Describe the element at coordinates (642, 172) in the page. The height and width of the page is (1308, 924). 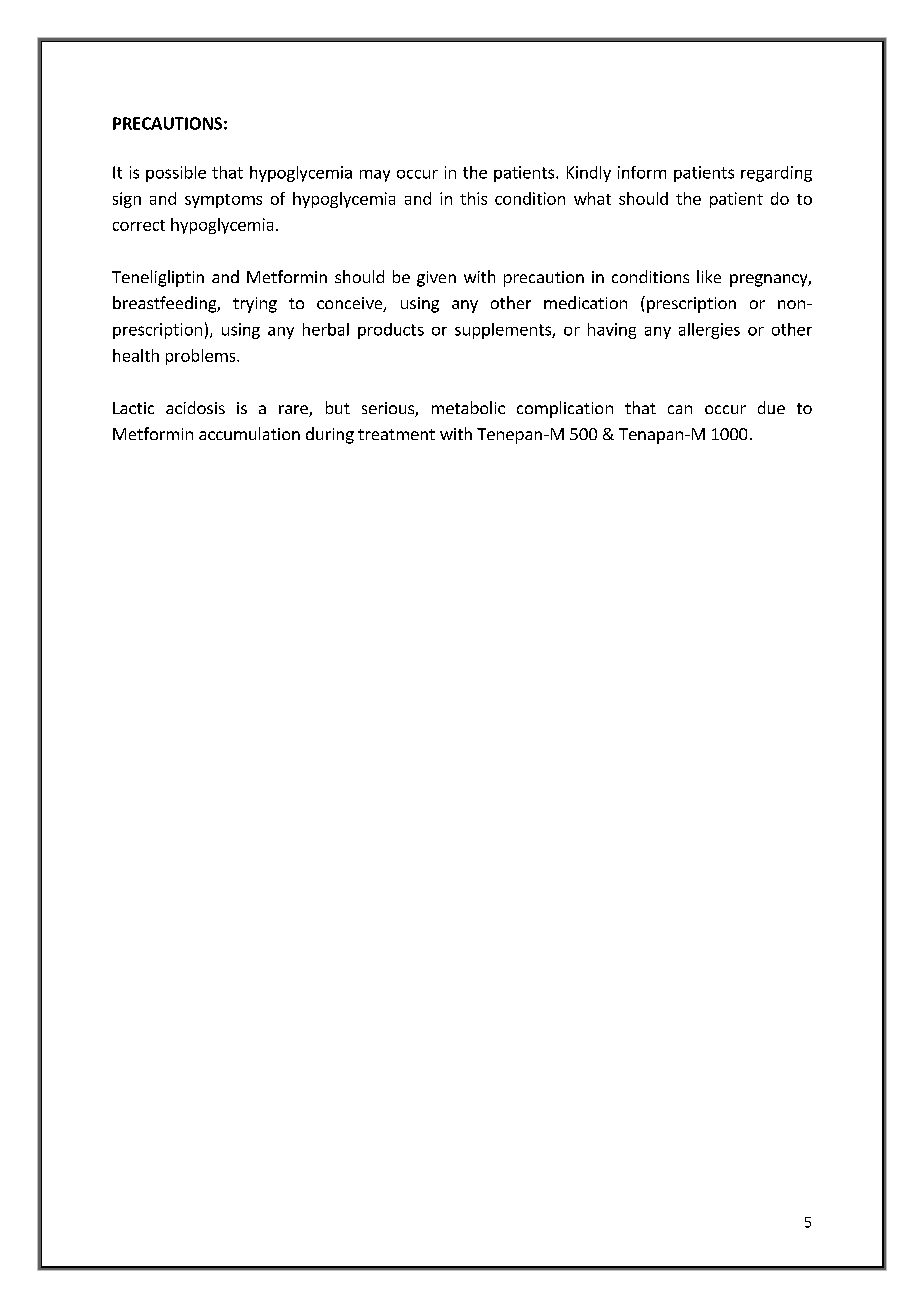
I see `inform` at that location.
